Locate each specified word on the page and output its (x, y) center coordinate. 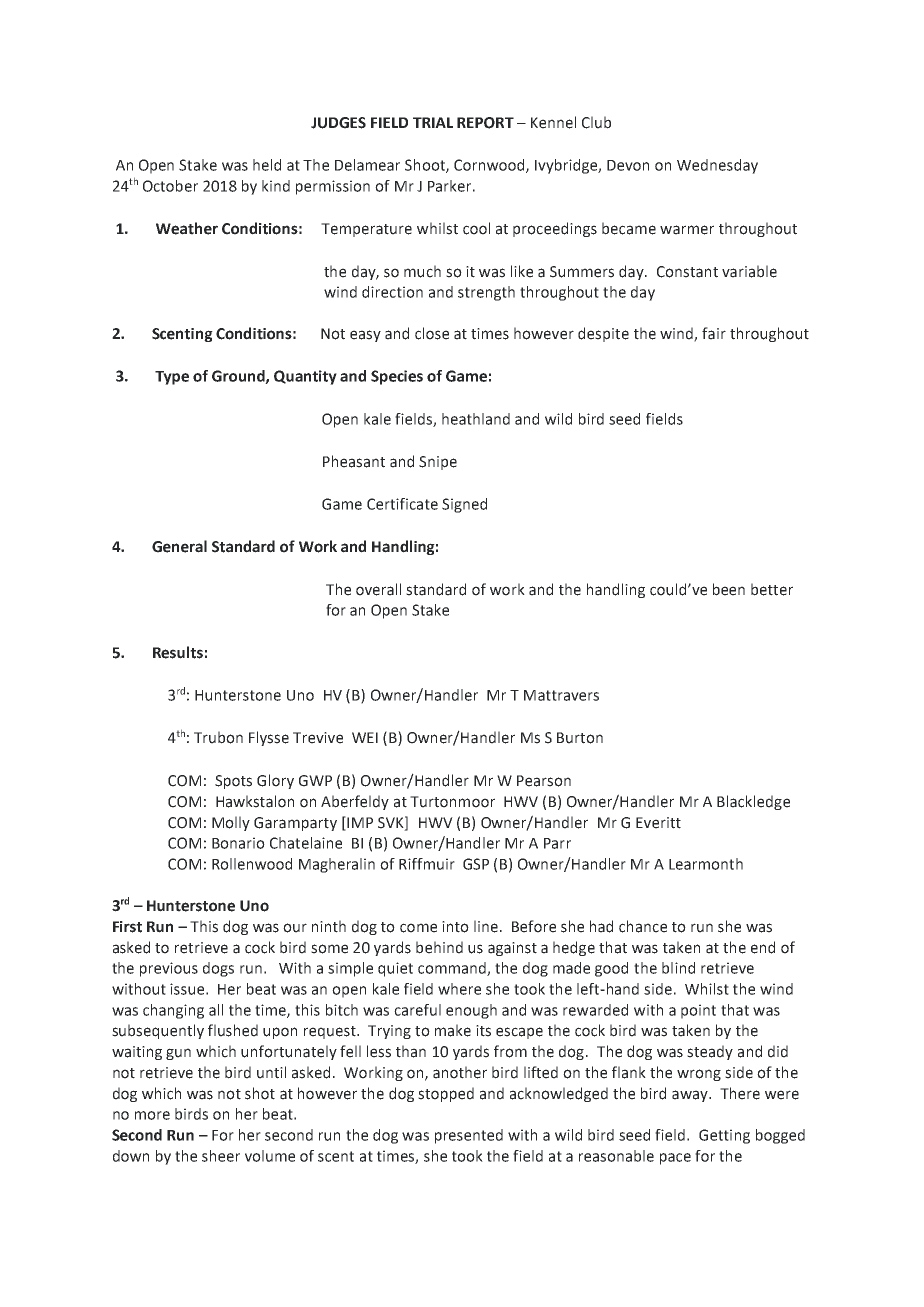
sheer (221, 1156)
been (729, 589)
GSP (476, 864)
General (179, 546)
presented (469, 1136)
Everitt (658, 823)
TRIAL (433, 122)
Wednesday (717, 166)
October (170, 186)
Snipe (438, 463)
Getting (724, 1136)
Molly (231, 823)
